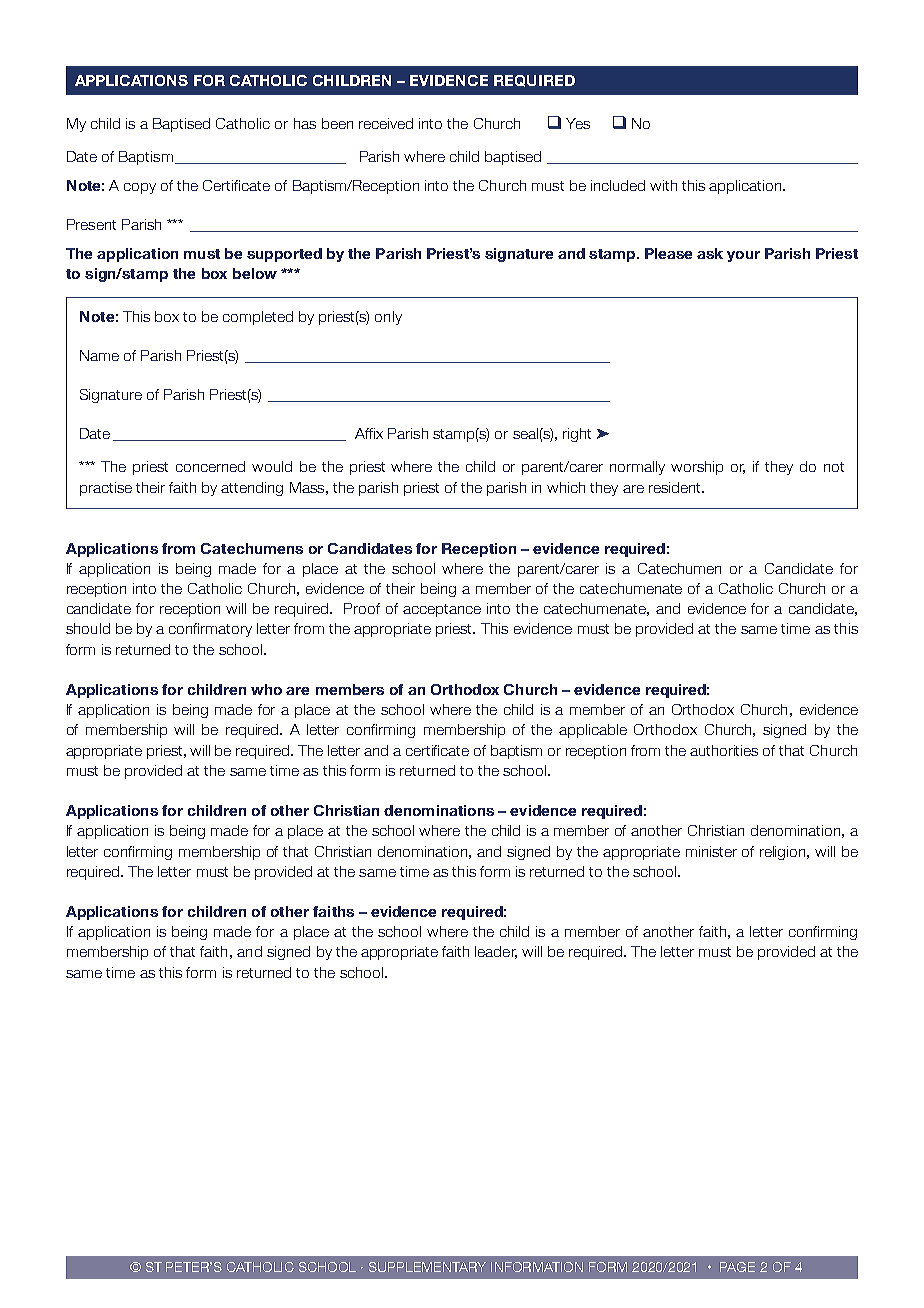 This image has height=1308, width=924. Describe the element at coordinates (427, 1267) in the image. I see `SUPPLEMENTARY` at that location.
